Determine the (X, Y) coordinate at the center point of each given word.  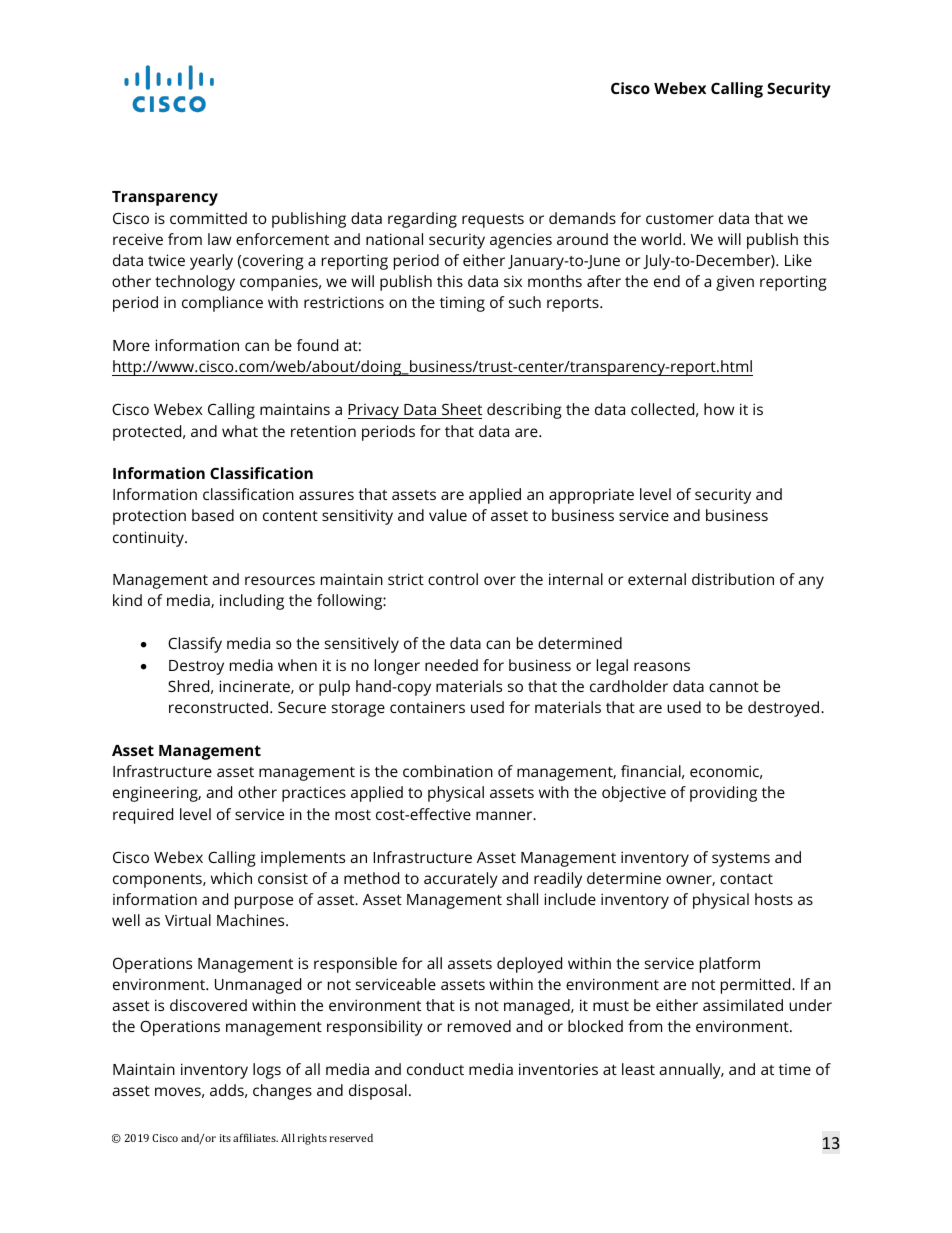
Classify (195, 645)
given (735, 283)
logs (267, 1071)
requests (493, 221)
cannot (734, 687)
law (219, 239)
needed (451, 665)
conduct (435, 1069)
